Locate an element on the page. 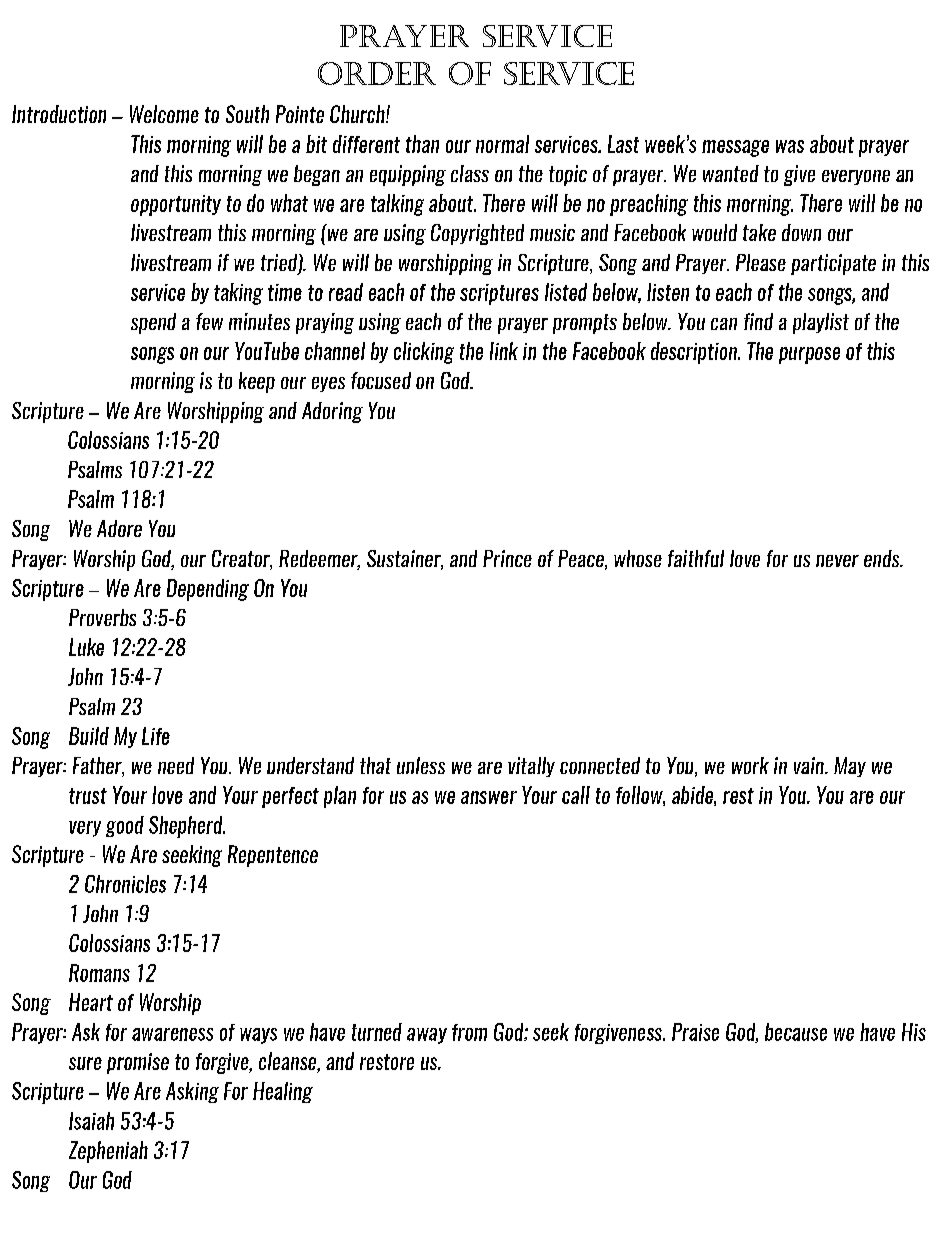 The width and height of the image is (952, 1233). purpose is located at coordinates (809, 355).
